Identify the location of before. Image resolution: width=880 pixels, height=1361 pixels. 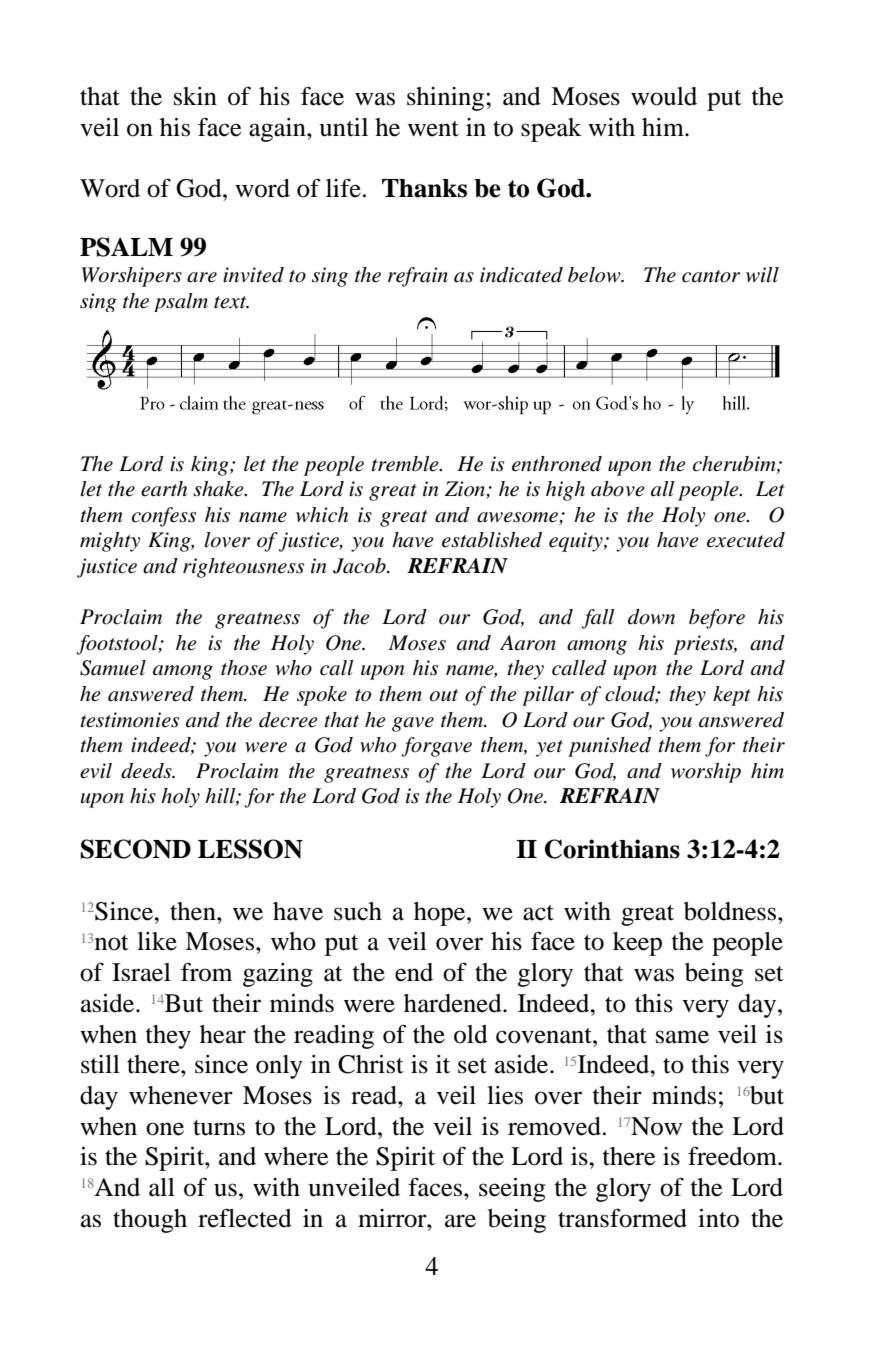
(717, 619).
